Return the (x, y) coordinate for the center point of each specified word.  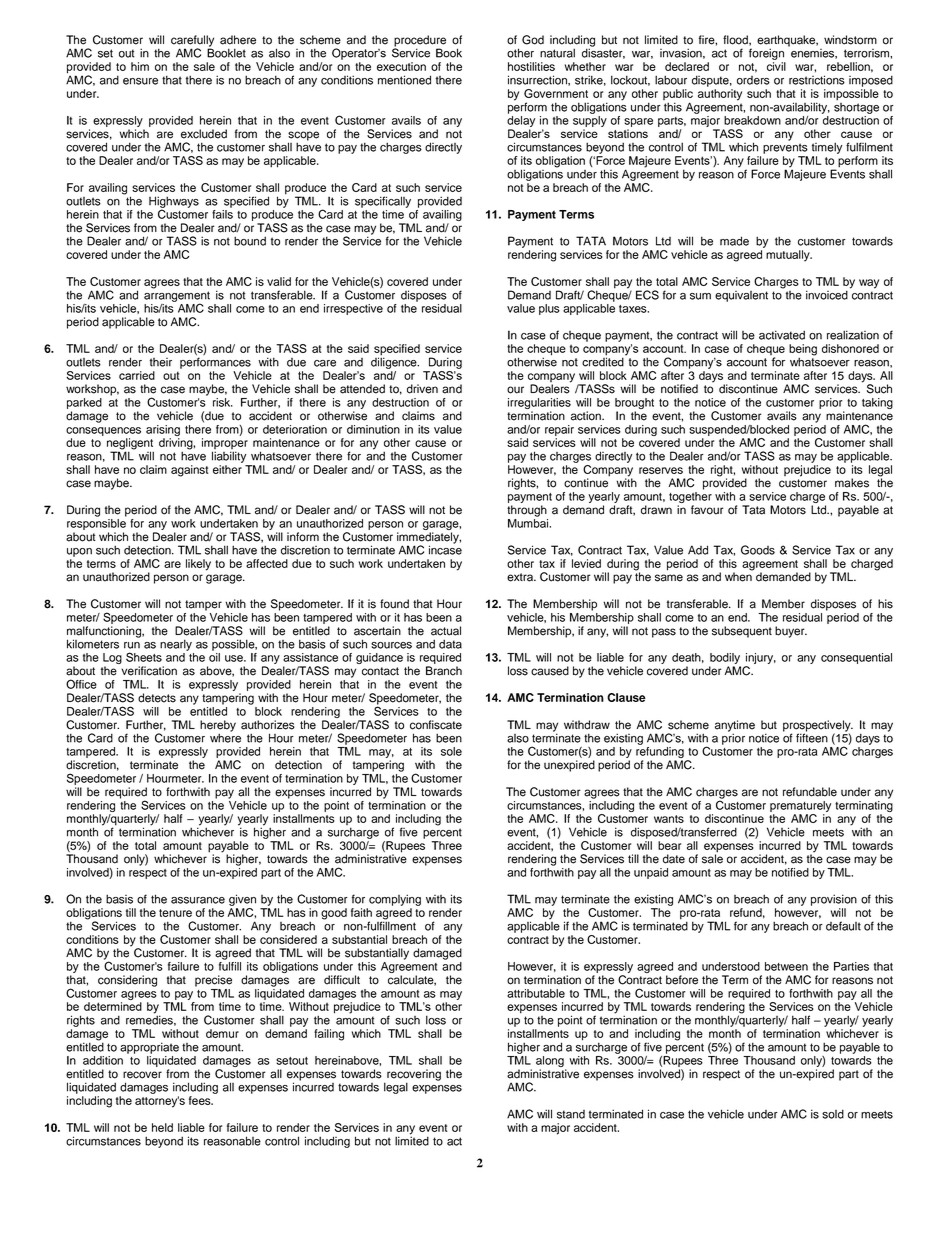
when (739, 576)
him (140, 66)
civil (776, 66)
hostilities (531, 66)
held (162, 1127)
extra (521, 577)
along (551, 1063)
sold (833, 1114)
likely (198, 565)
